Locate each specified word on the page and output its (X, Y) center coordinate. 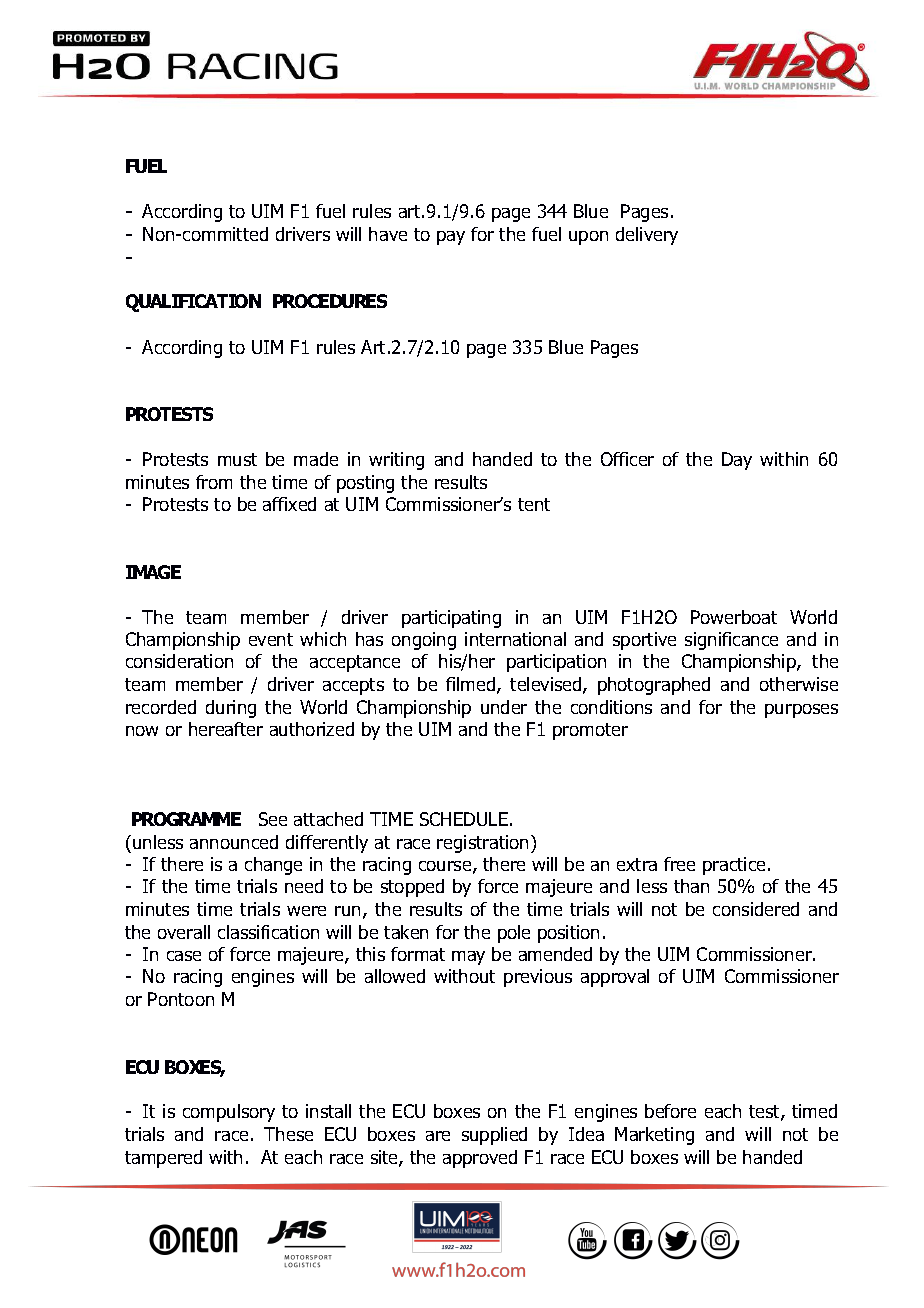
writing (396, 461)
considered (756, 909)
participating (451, 619)
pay (451, 238)
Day (737, 461)
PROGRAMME (186, 819)
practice (736, 866)
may (468, 958)
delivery (647, 236)
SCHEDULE (464, 819)
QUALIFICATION (193, 303)
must (237, 459)
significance (731, 641)
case (184, 956)
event (271, 639)
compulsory (229, 1113)
